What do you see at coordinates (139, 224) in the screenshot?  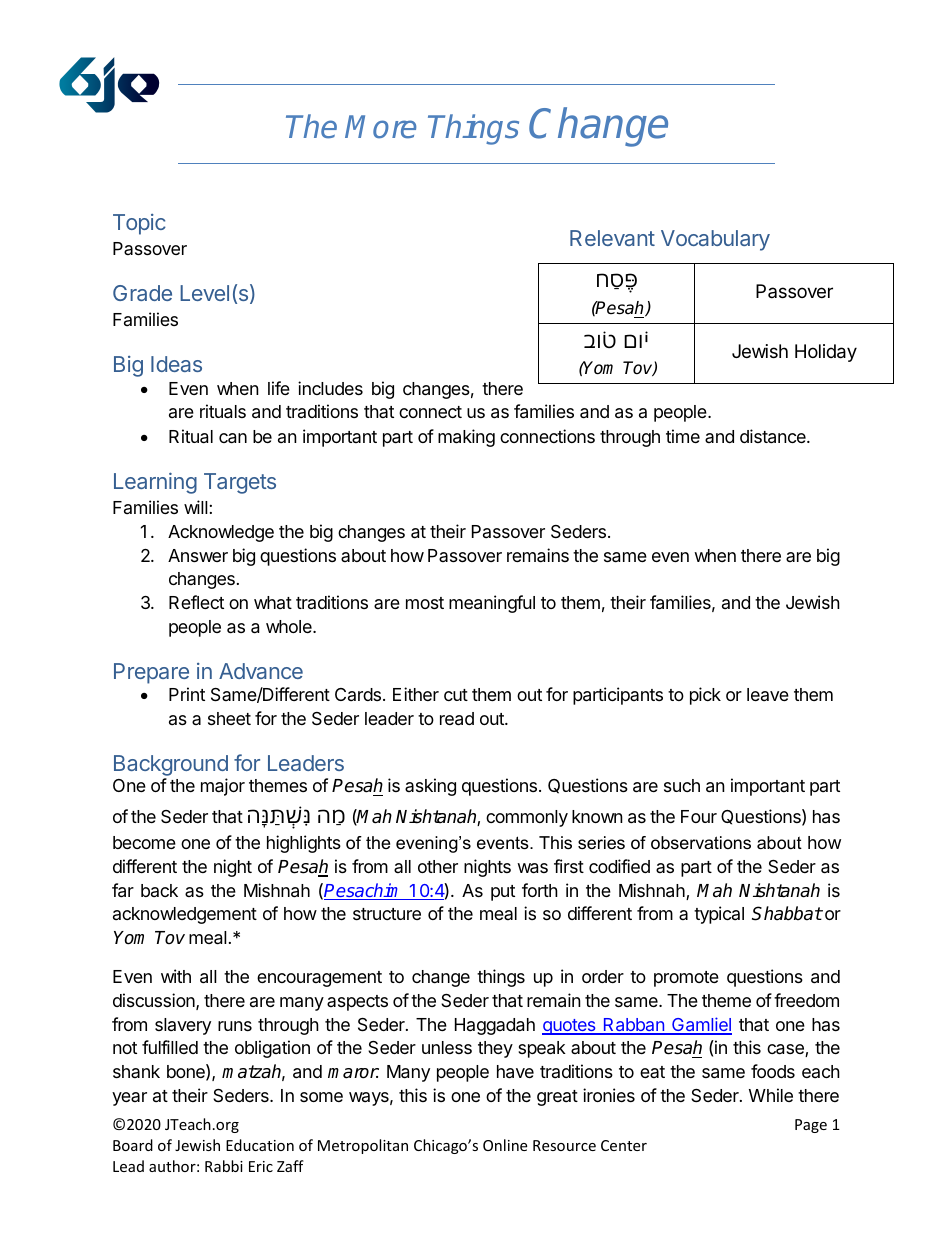 I see `Topic` at bounding box center [139, 224].
